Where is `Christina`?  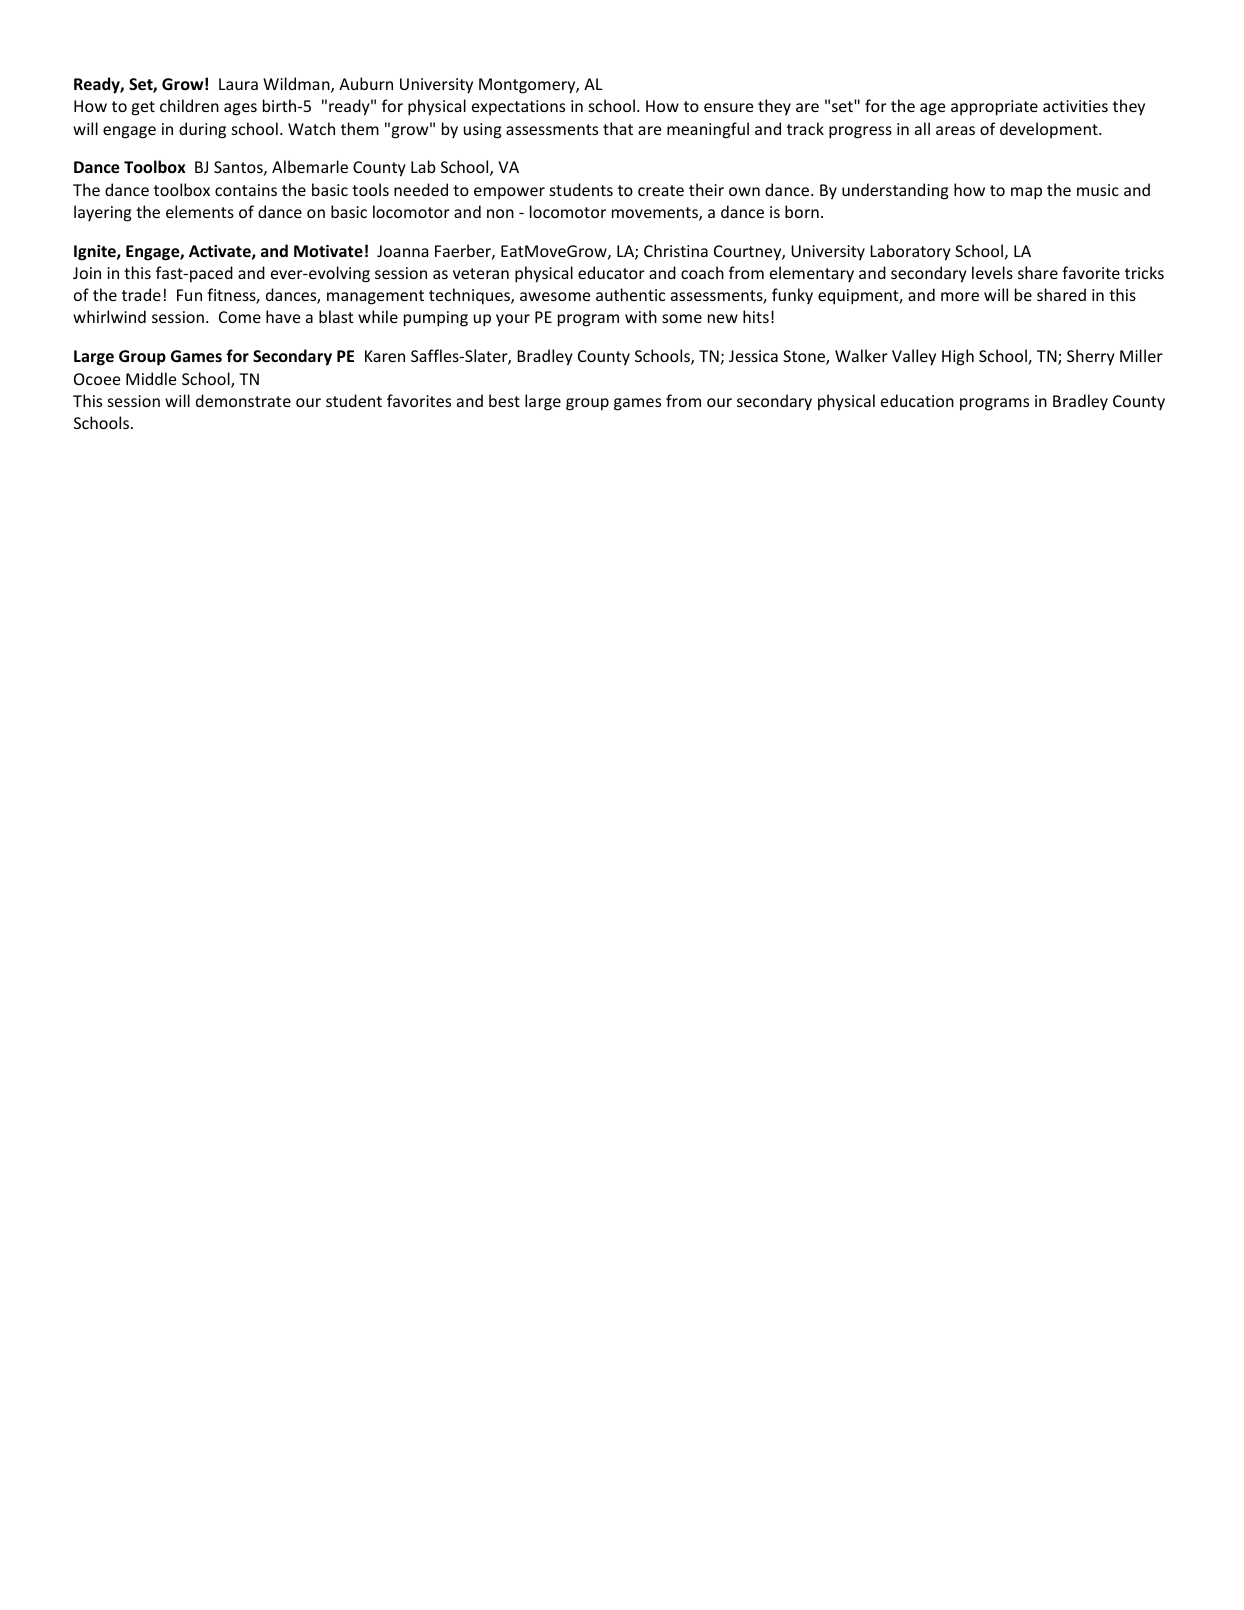 Christina is located at coordinates (676, 250).
